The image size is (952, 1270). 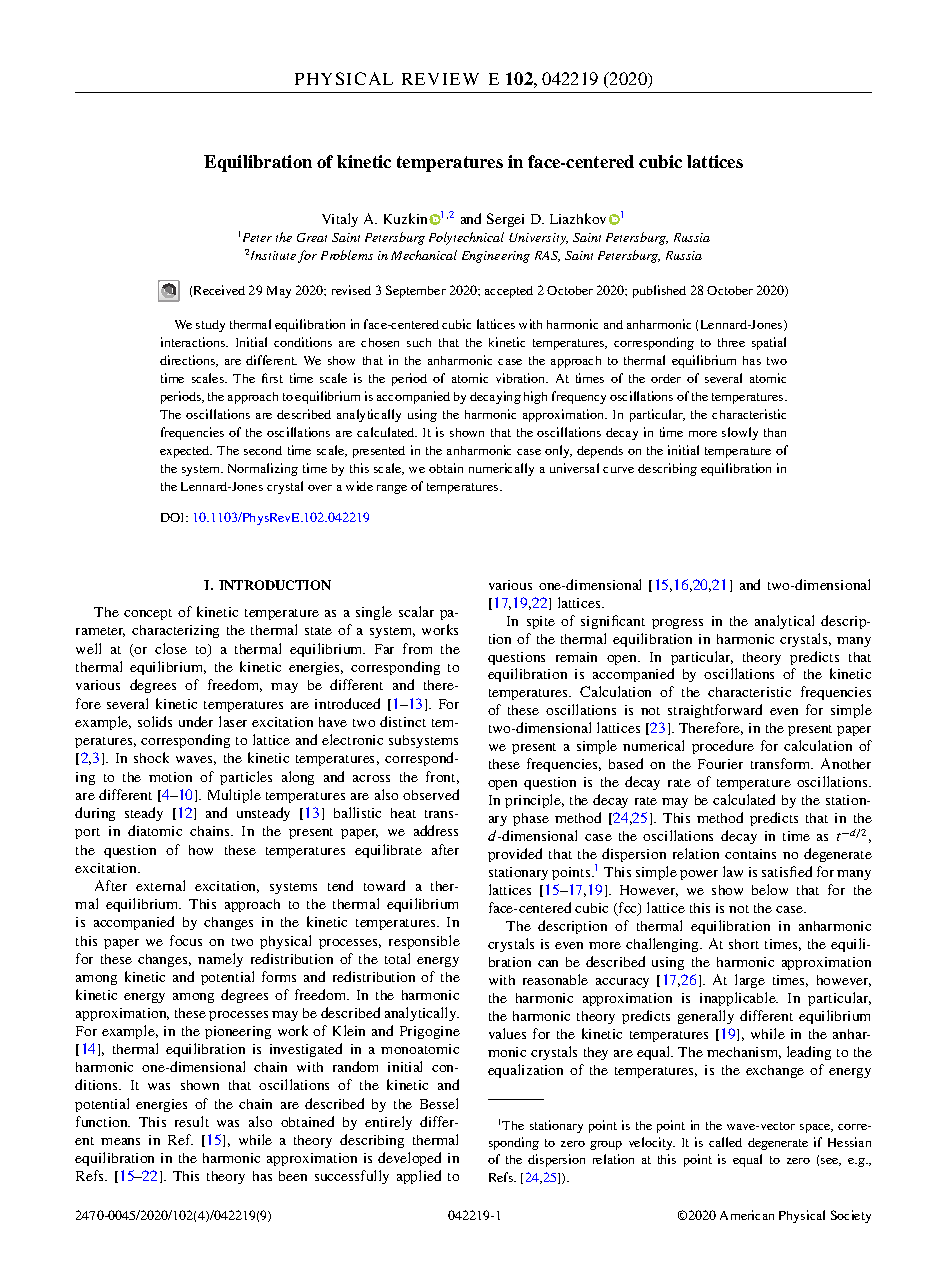 What do you see at coordinates (192, 1121) in the document?
I see `result` at bounding box center [192, 1121].
